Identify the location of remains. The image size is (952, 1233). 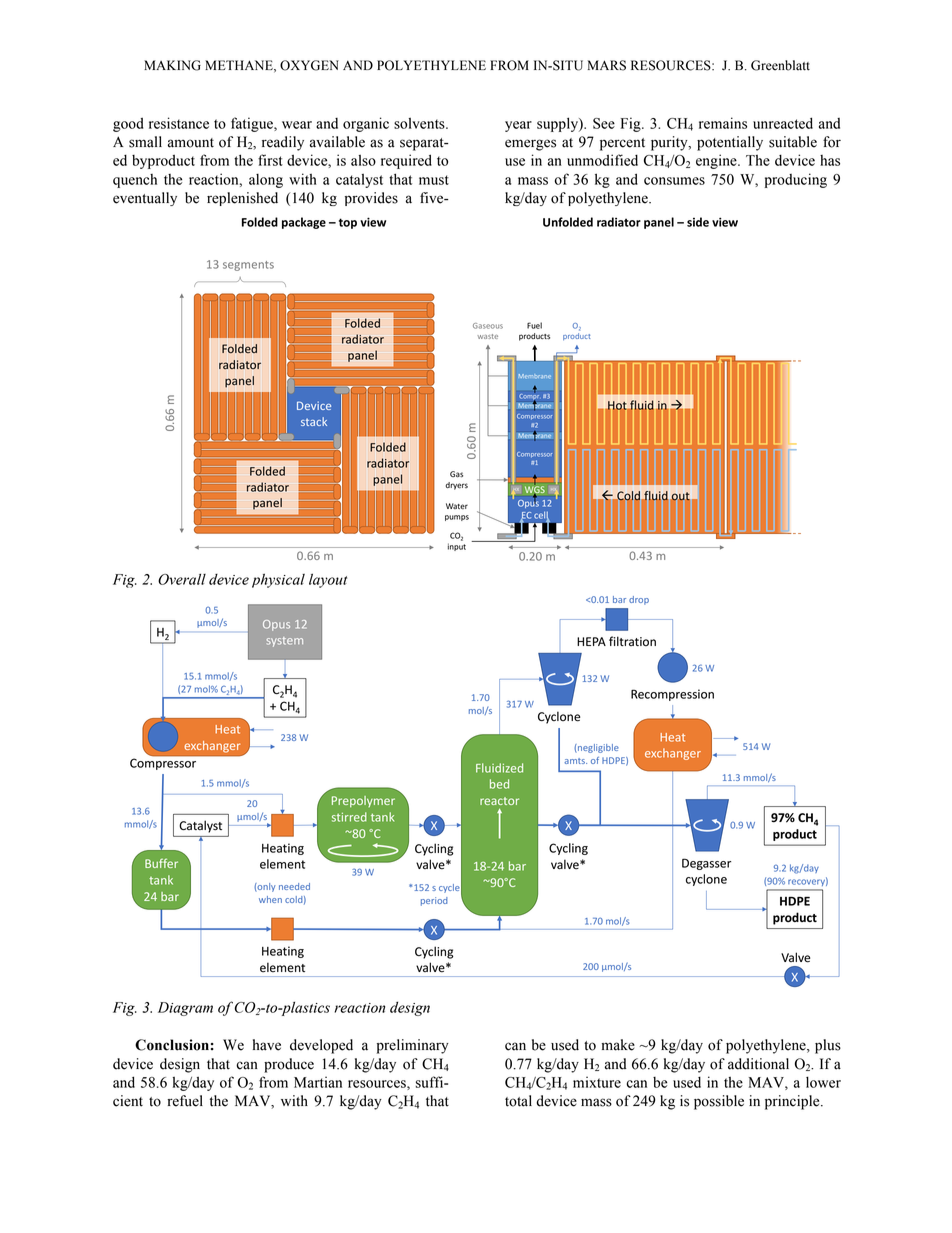
(723, 123).
